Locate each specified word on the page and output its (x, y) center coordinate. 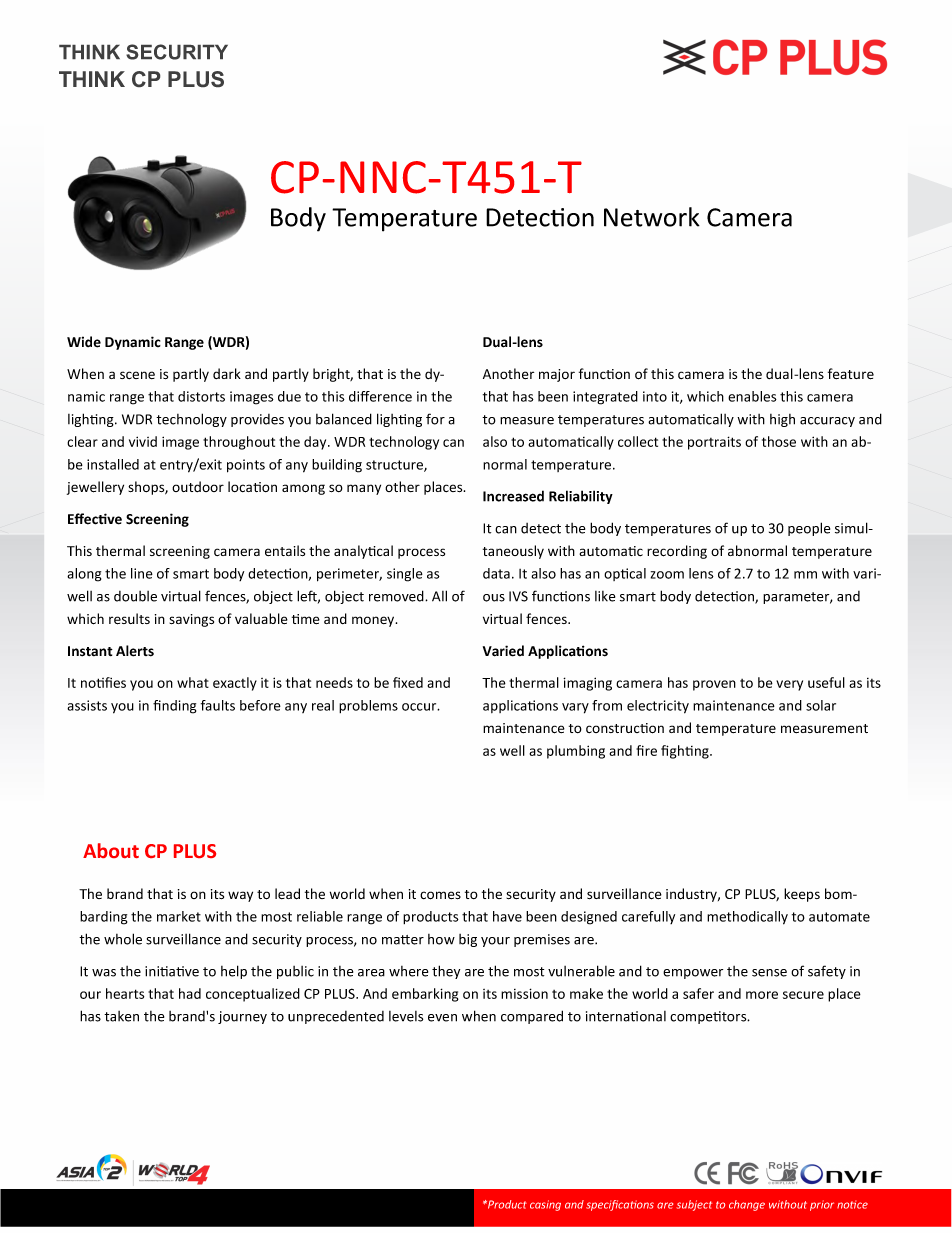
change (747, 1205)
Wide (84, 342)
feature (851, 374)
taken (121, 1016)
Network (652, 217)
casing (545, 1205)
